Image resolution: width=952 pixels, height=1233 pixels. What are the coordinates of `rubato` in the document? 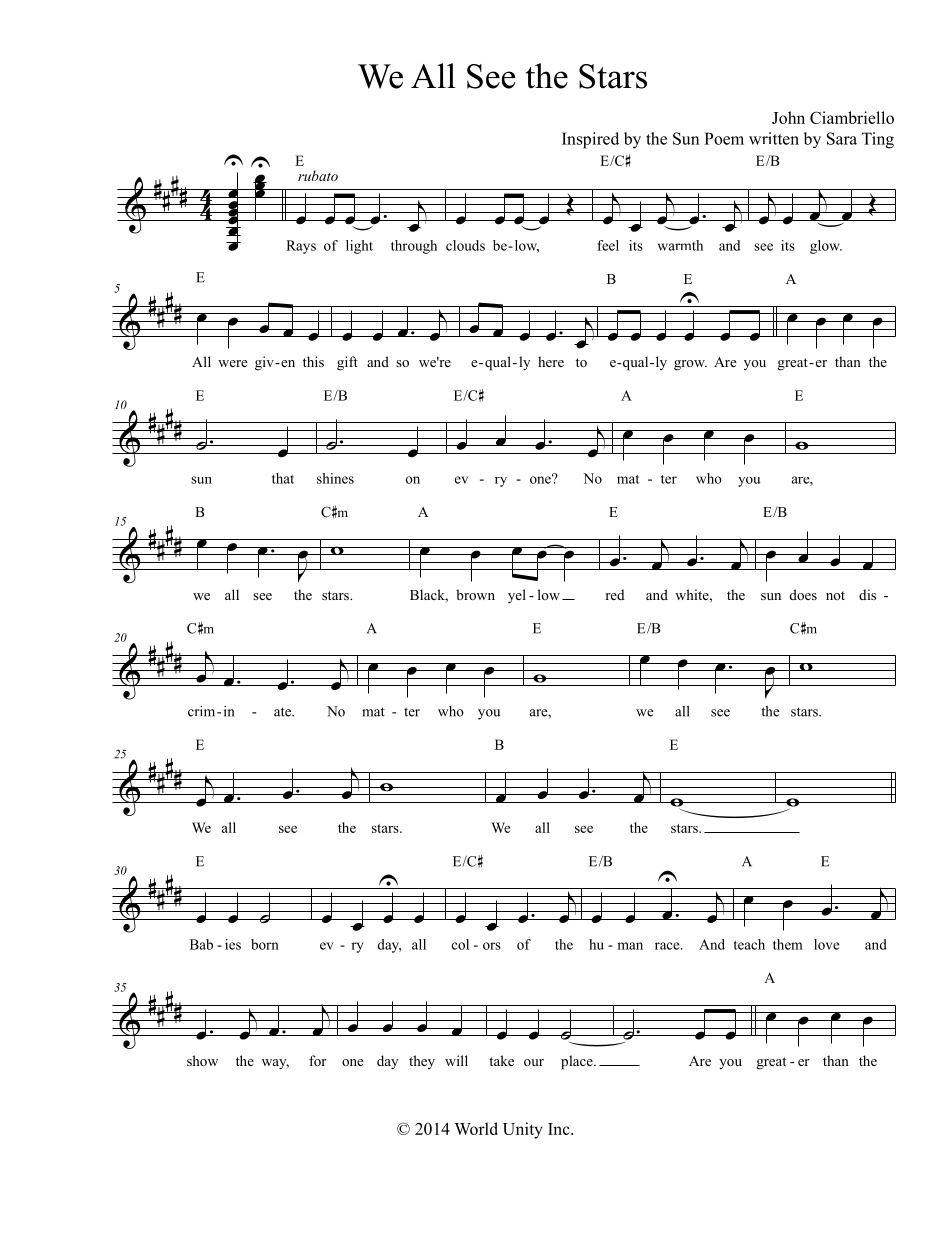 It's located at (318, 175).
